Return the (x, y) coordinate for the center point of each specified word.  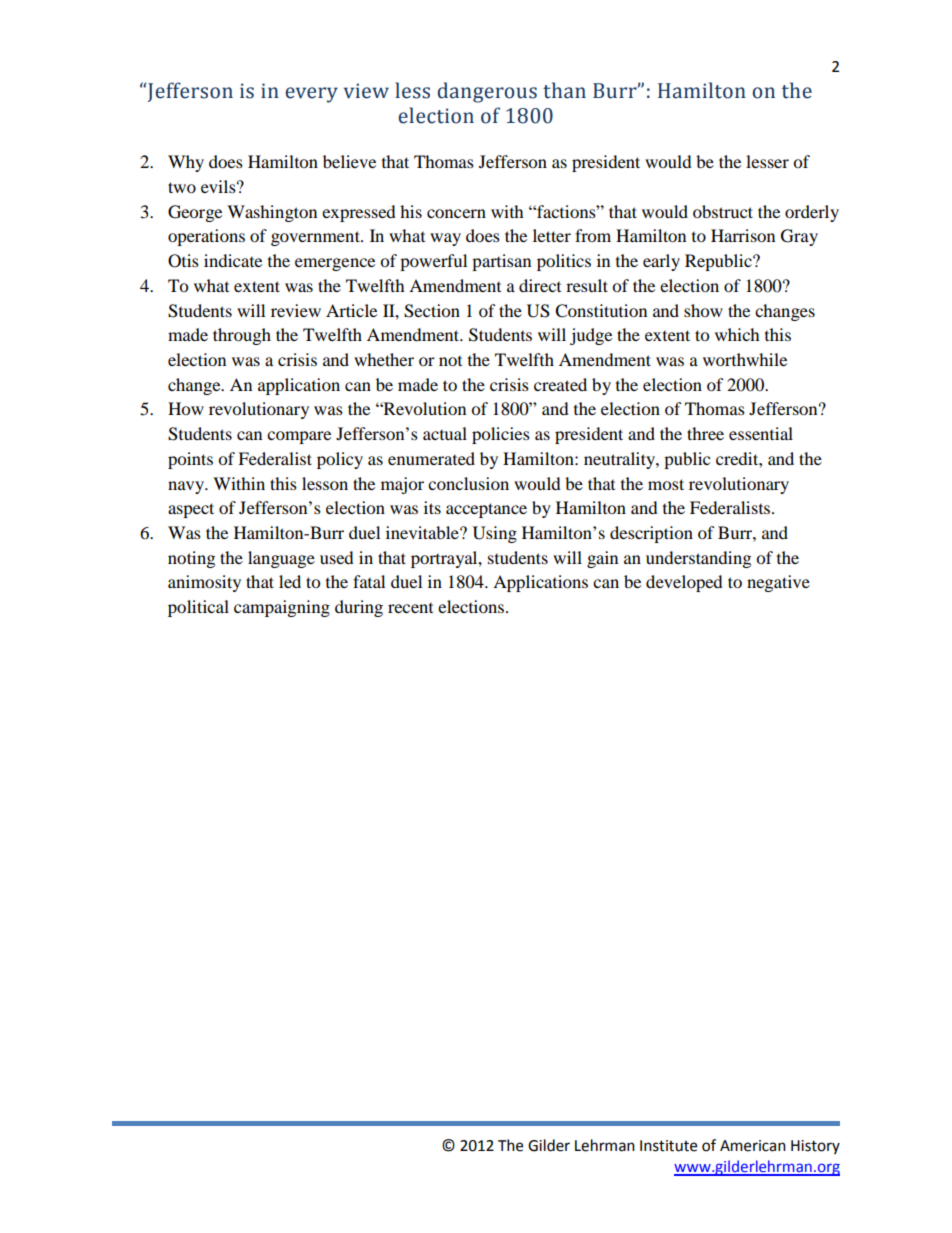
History (815, 1147)
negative (778, 583)
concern (456, 213)
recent (410, 608)
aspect (191, 510)
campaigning (282, 608)
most (666, 484)
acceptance (486, 510)
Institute (668, 1146)
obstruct (723, 211)
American (753, 1146)
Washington (272, 213)
